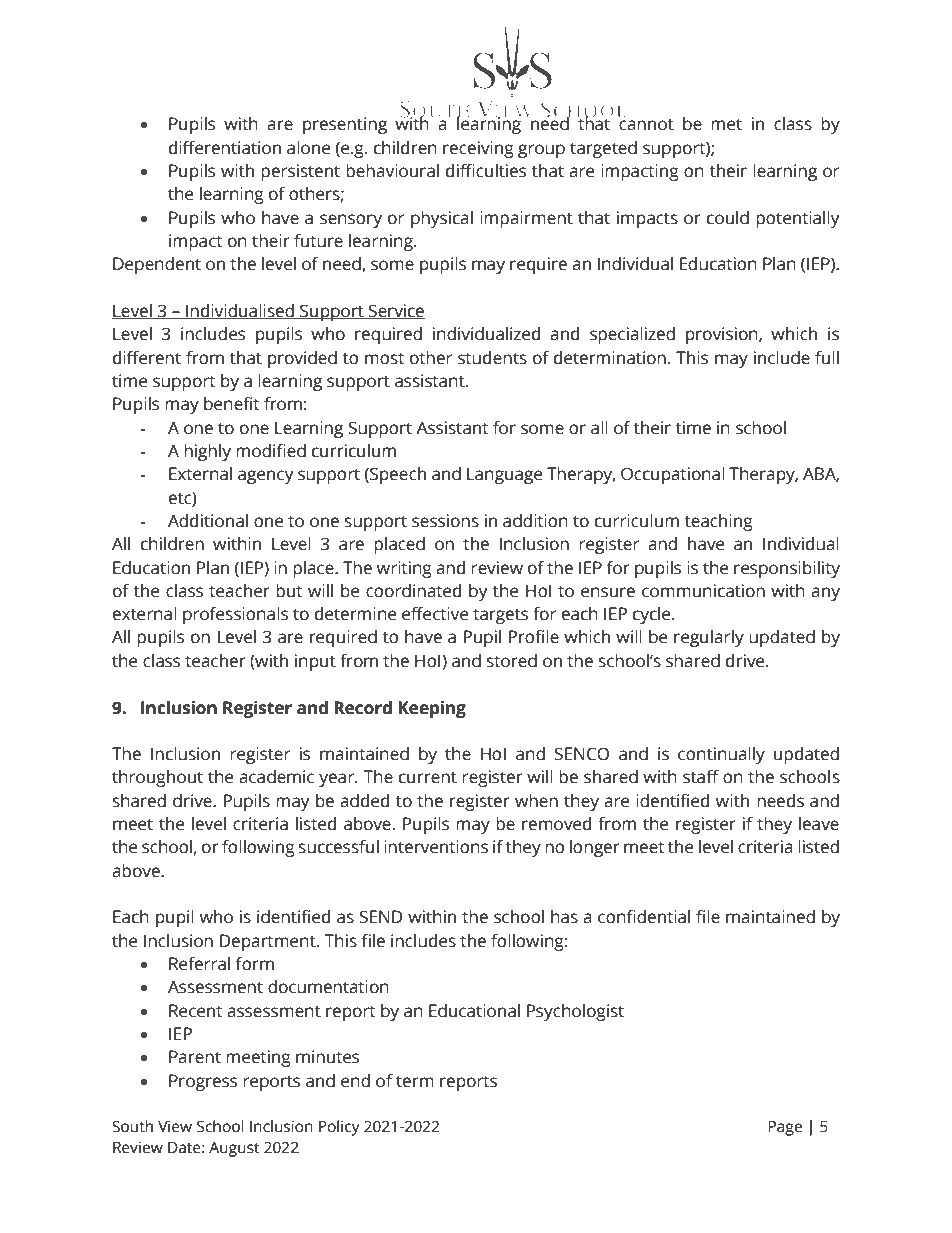 This document has height=1233, width=952. What do you see at coordinates (235, 615) in the document?
I see `professionals` at bounding box center [235, 615].
